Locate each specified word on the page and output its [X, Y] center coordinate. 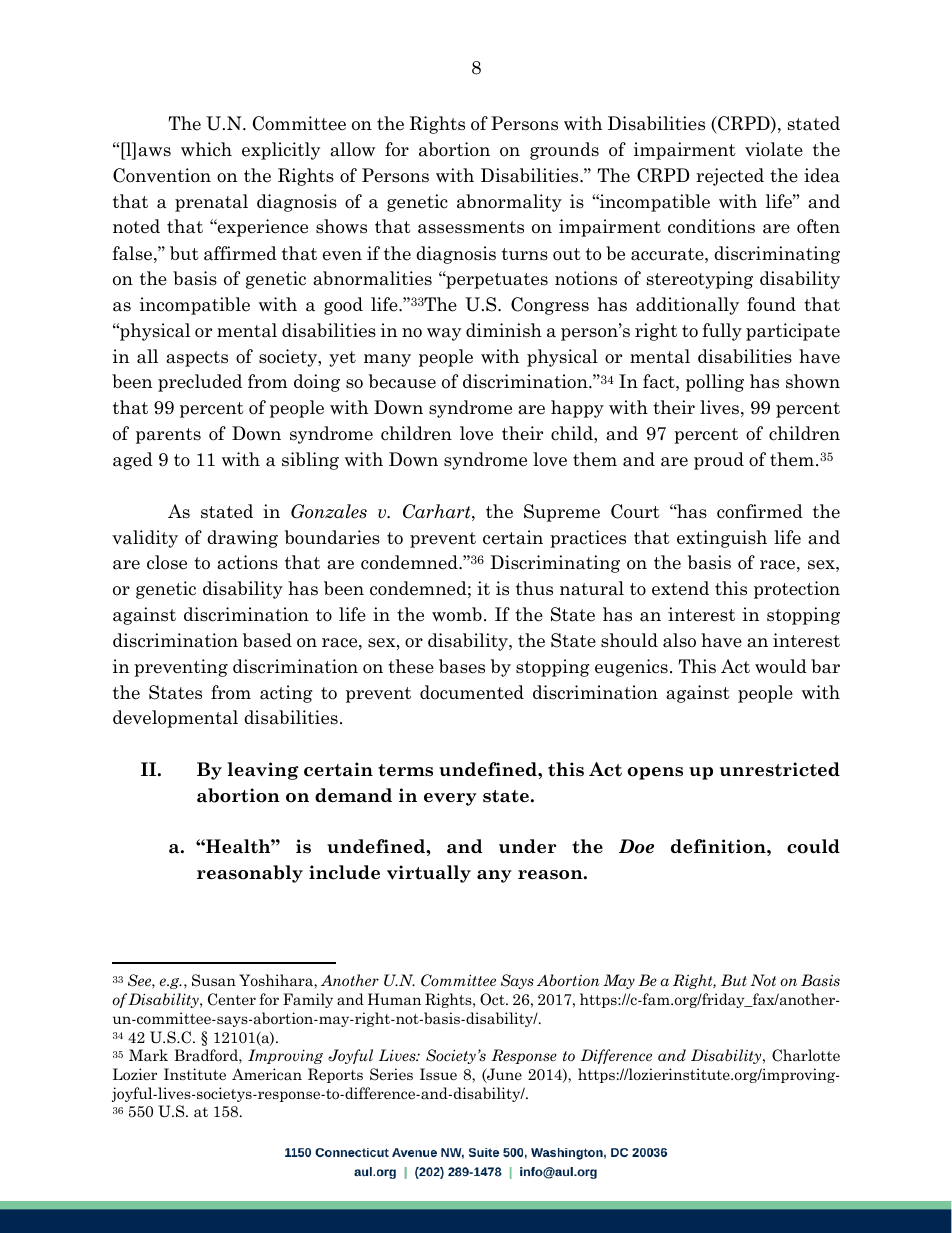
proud [719, 461]
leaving [263, 771]
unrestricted [780, 769]
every [450, 799]
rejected [730, 177]
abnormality [509, 203]
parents [168, 436]
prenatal [211, 203]
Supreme [562, 513]
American [267, 1074]
